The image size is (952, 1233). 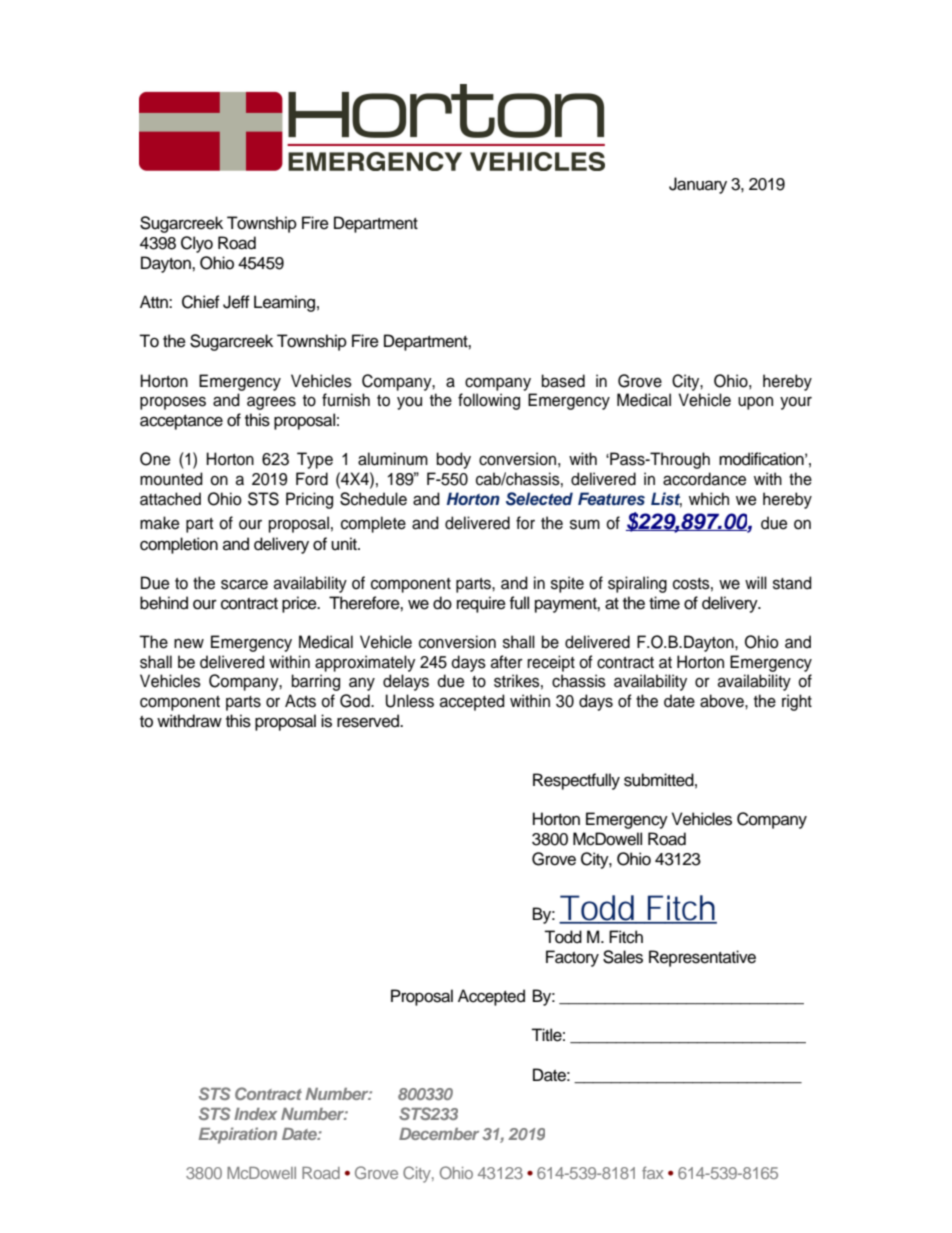 What do you see at coordinates (702, 958) in the screenshot?
I see `Representative` at bounding box center [702, 958].
